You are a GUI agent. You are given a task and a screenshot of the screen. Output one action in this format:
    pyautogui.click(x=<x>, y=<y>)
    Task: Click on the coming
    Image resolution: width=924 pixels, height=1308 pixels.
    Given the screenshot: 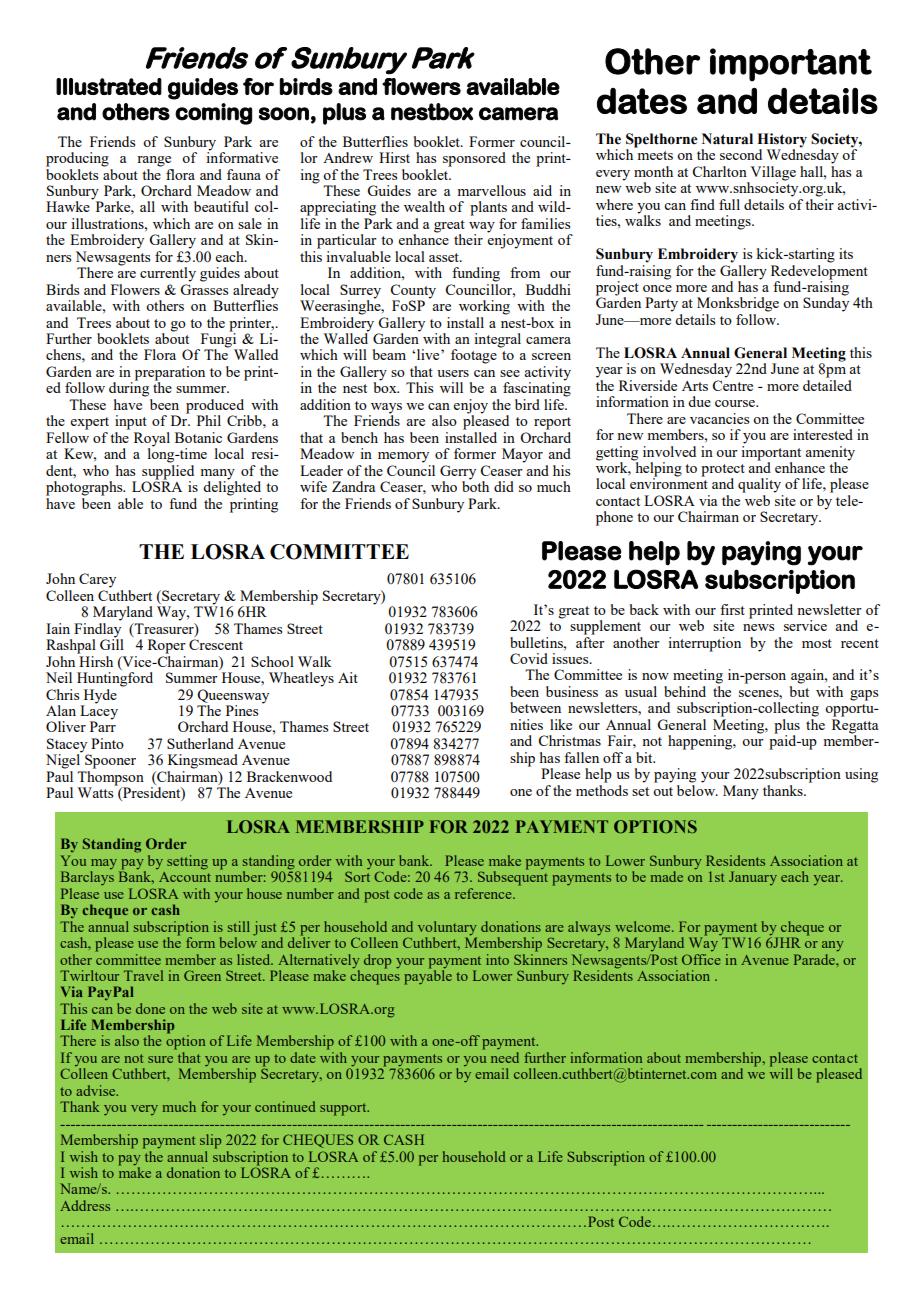 What is the action you would take?
    pyautogui.click(x=213, y=114)
